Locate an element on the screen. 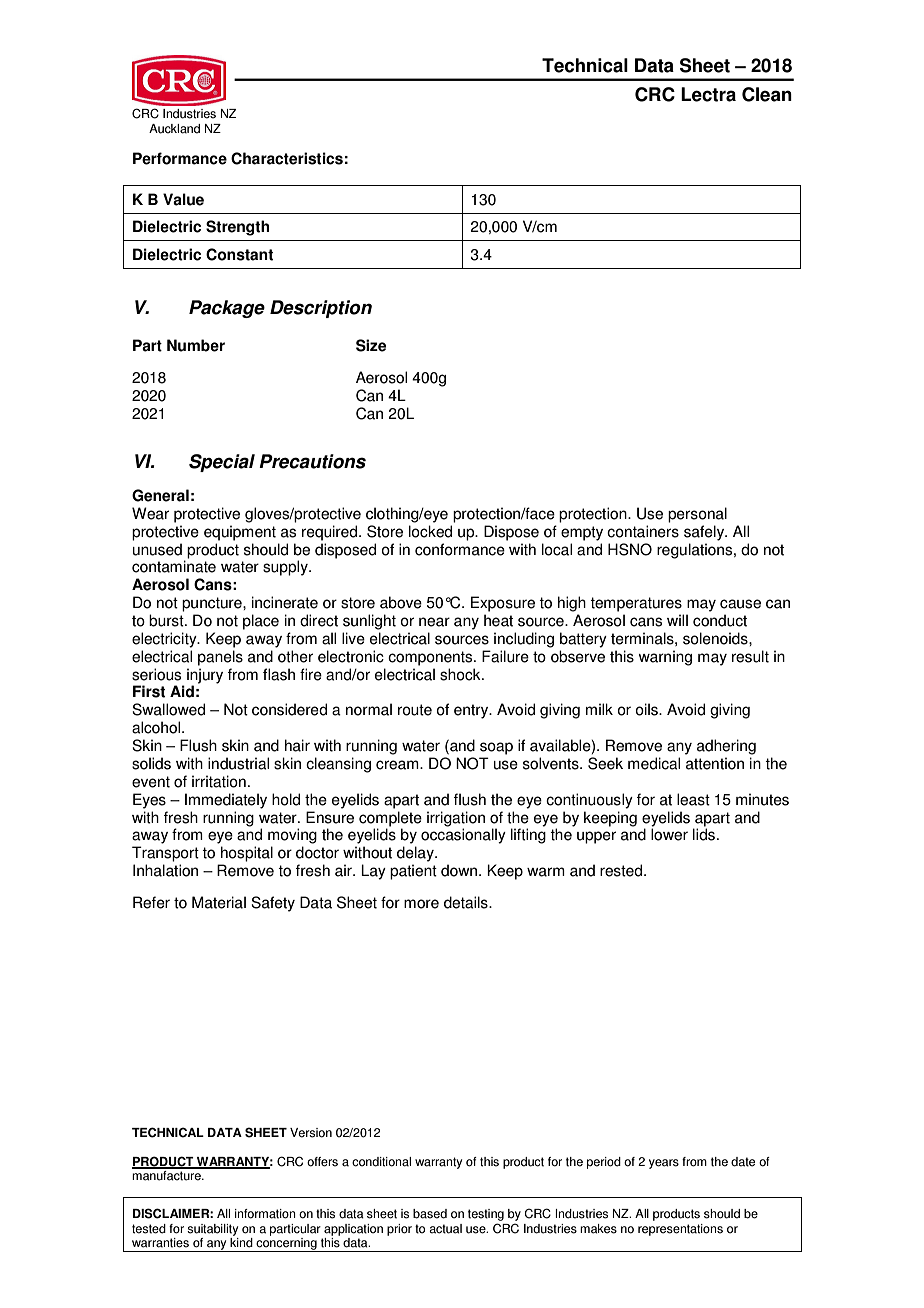 The height and width of the screenshot is (1308, 924). Size is located at coordinates (371, 345).
